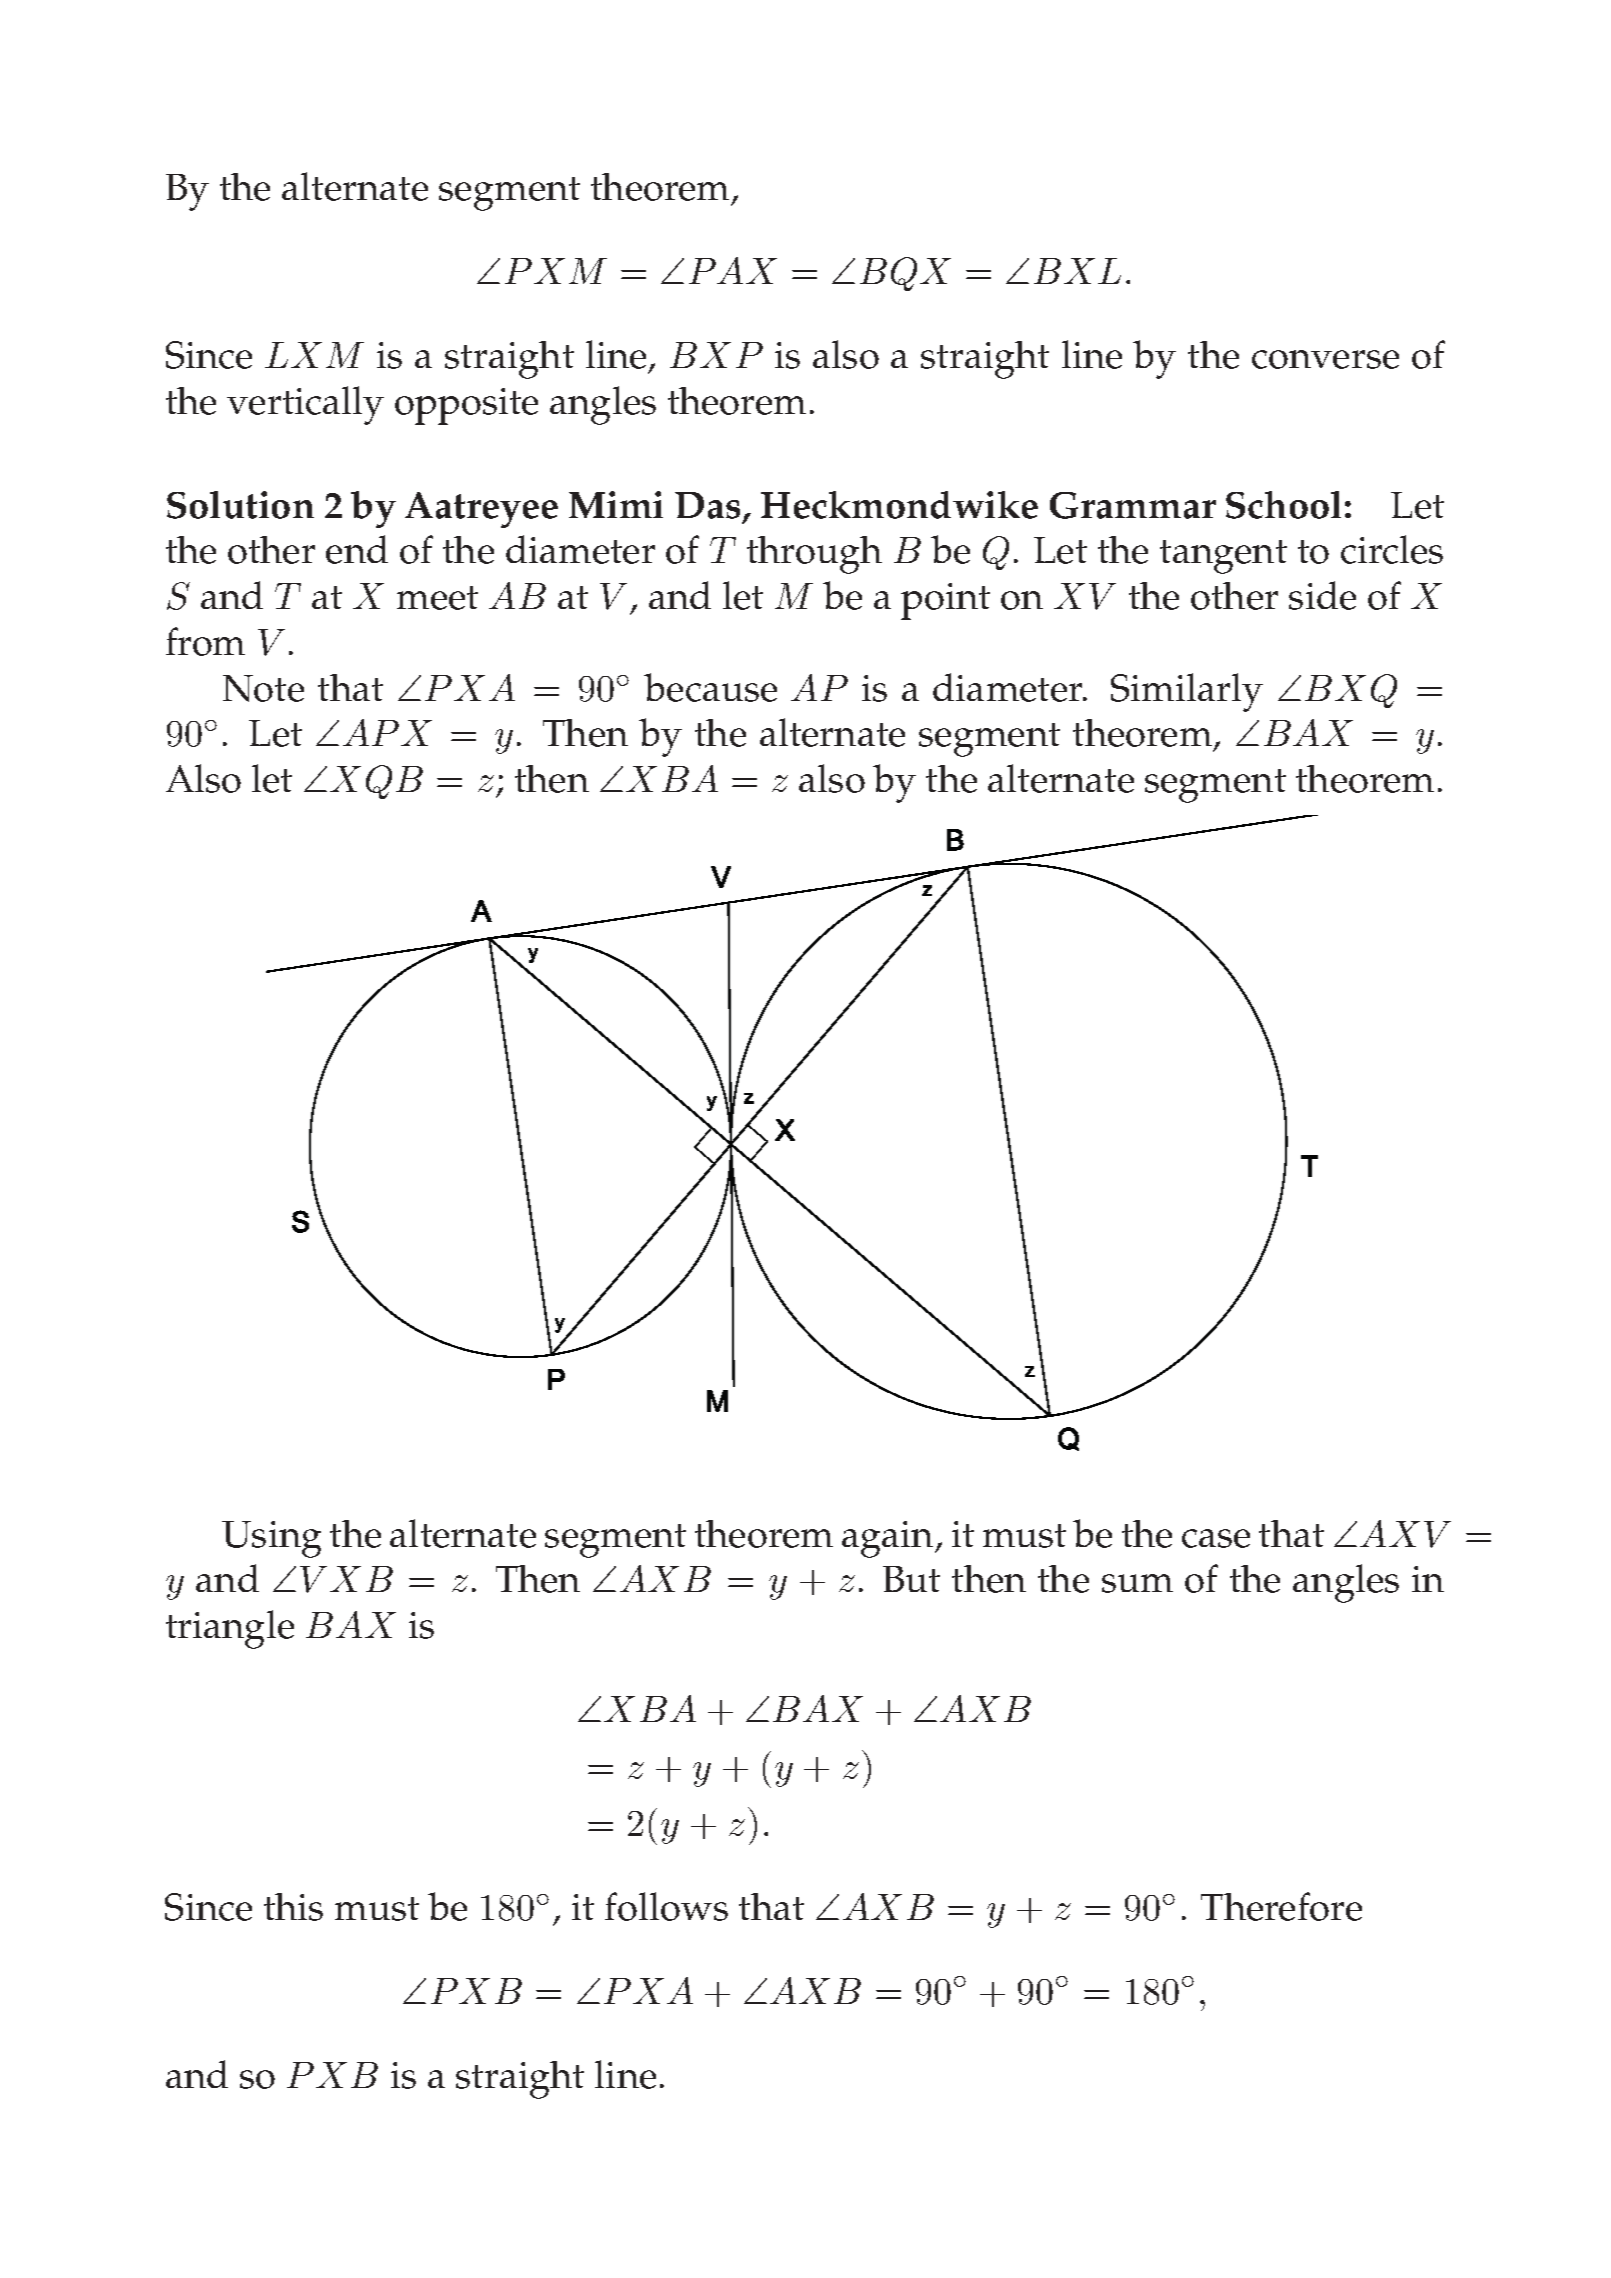 The image size is (1611, 2278). I want to click on Using, so click(271, 1539).
